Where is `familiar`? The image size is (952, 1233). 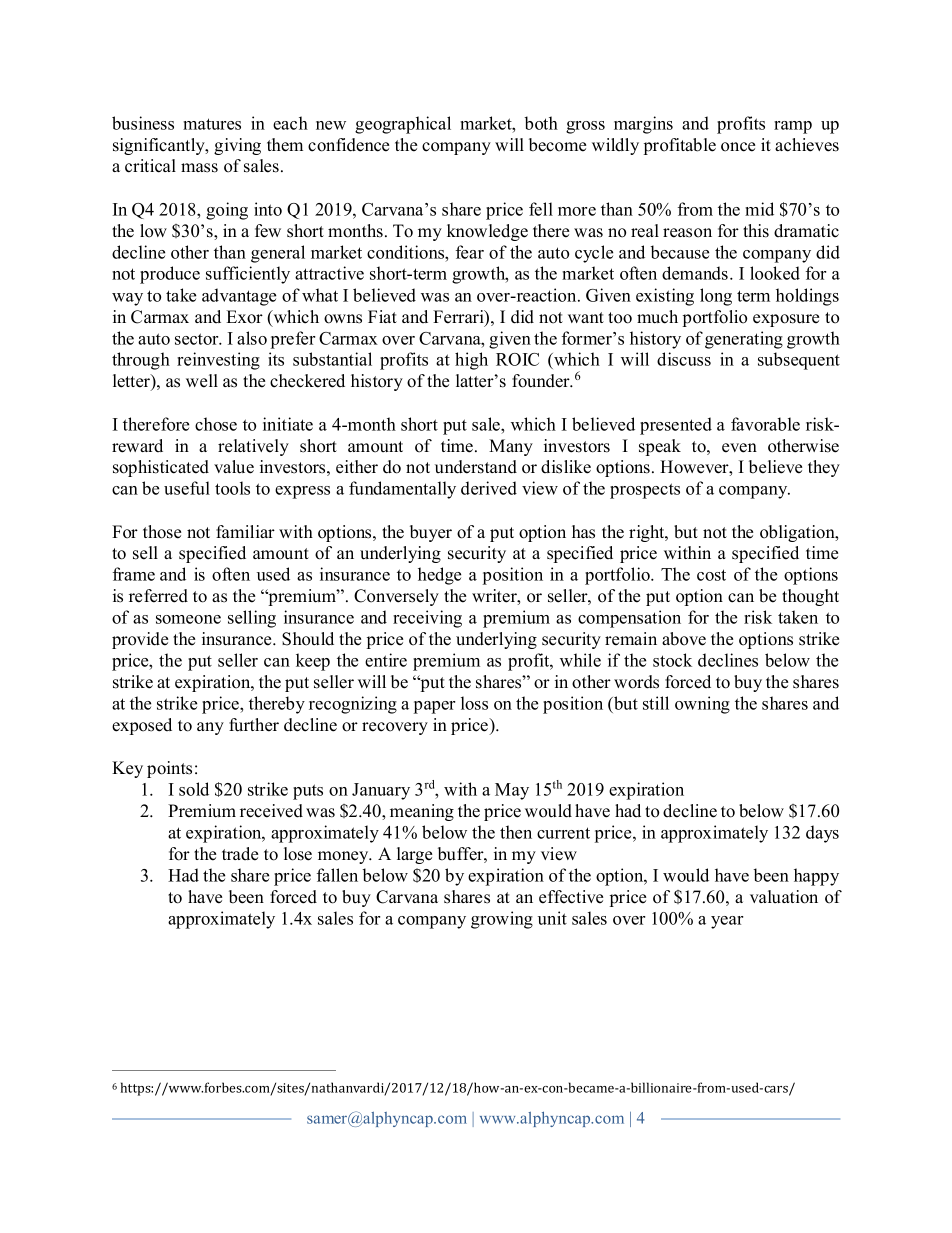
familiar is located at coordinates (245, 531).
